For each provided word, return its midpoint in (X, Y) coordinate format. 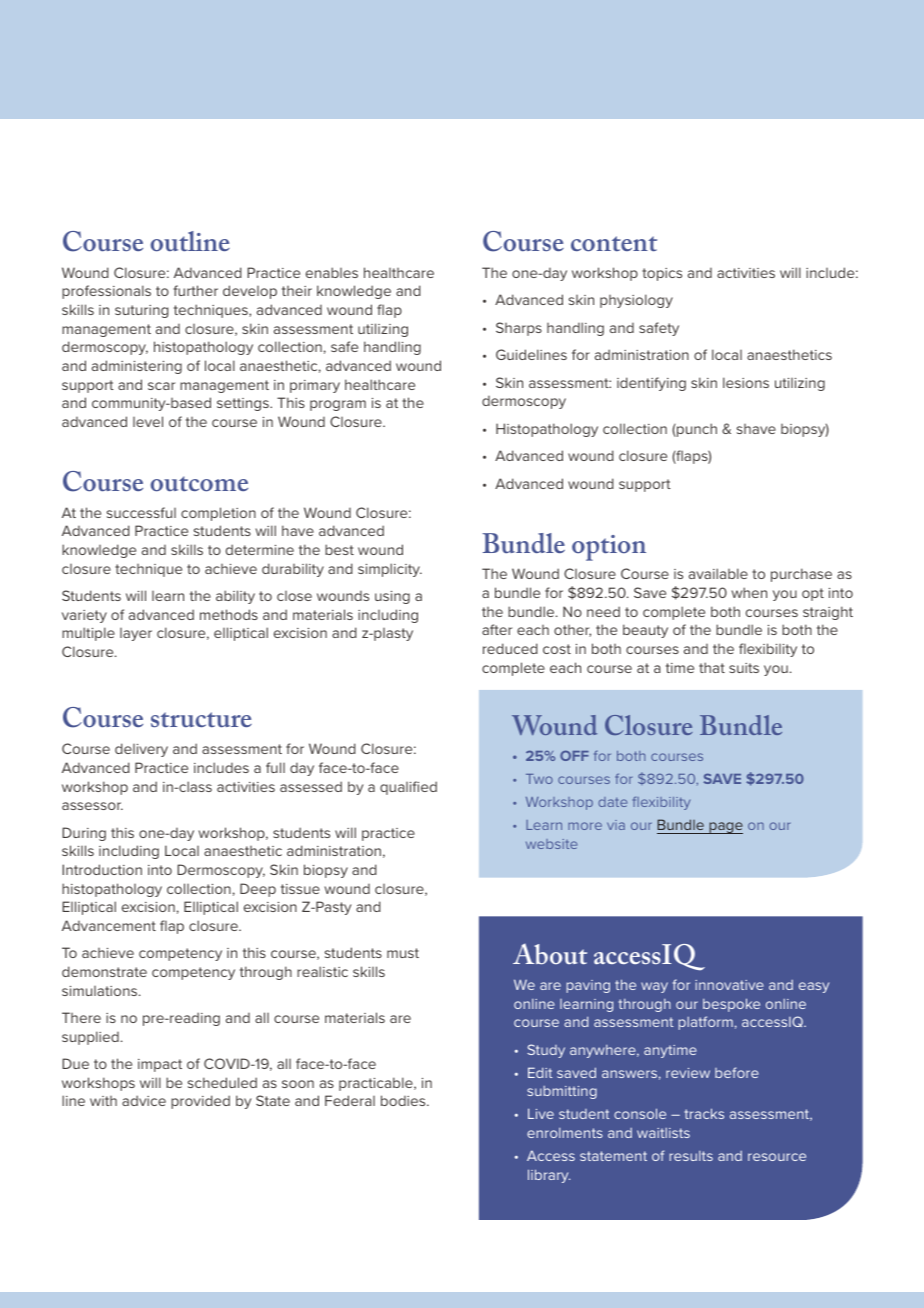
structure (201, 719)
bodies (404, 1100)
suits (744, 668)
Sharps (519, 329)
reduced (510, 648)
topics (662, 274)
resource (777, 1157)
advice (144, 1100)
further (195, 290)
